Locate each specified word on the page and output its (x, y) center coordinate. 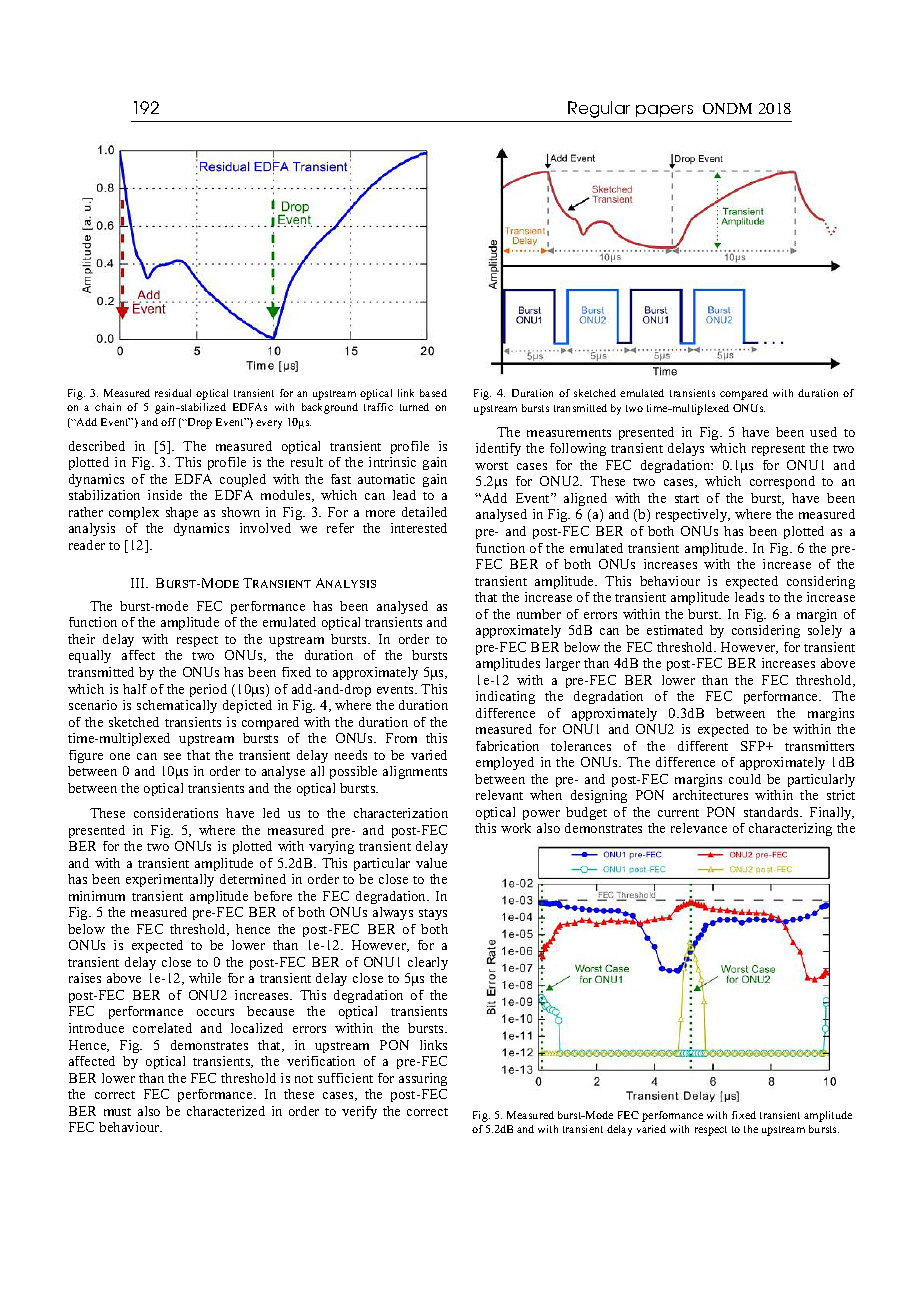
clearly (428, 963)
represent (778, 450)
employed (505, 763)
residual (173, 393)
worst (491, 466)
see (172, 756)
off (168, 422)
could (745, 779)
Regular (599, 109)
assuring (423, 1079)
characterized (226, 1111)
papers (664, 111)
